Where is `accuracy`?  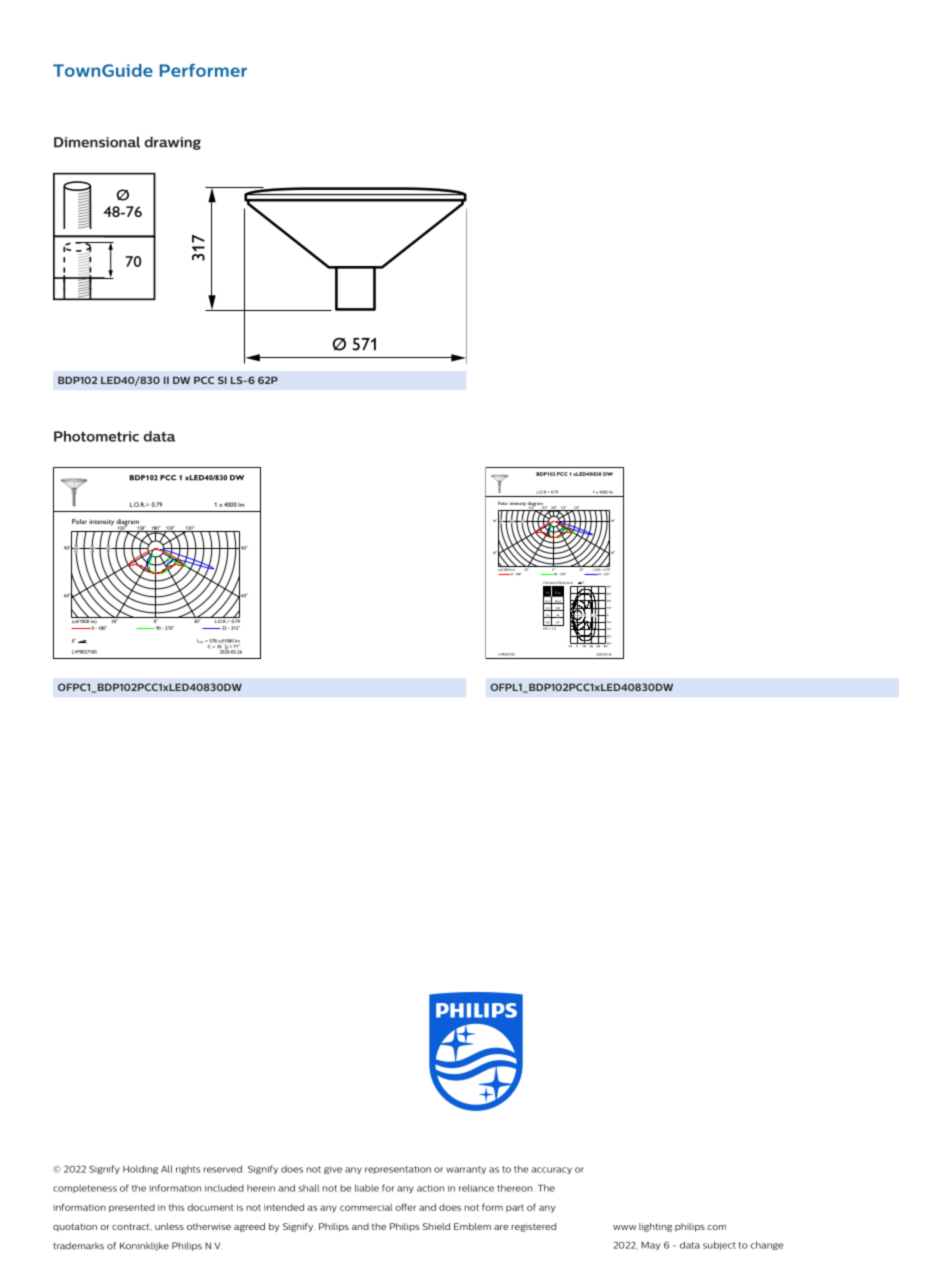
accuracy is located at coordinates (551, 1170).
